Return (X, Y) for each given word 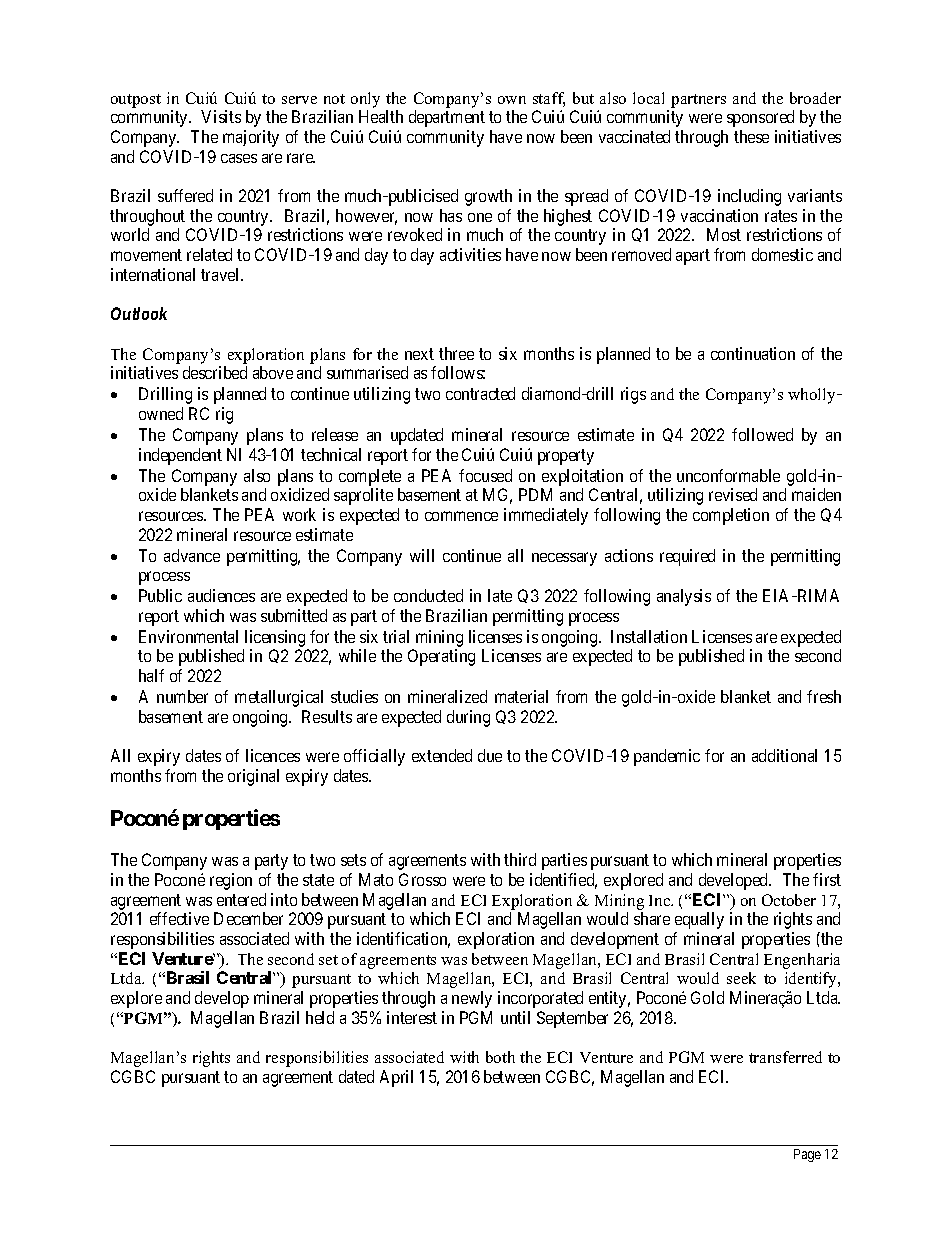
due (490, 755)
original (253, 777)
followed (762, 434)
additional (784, 755)
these (751, 136)
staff (549, 99)
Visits (221, 116)
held (320, 1017)
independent (180, 456)
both (500, 1057)
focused (485, 475)
